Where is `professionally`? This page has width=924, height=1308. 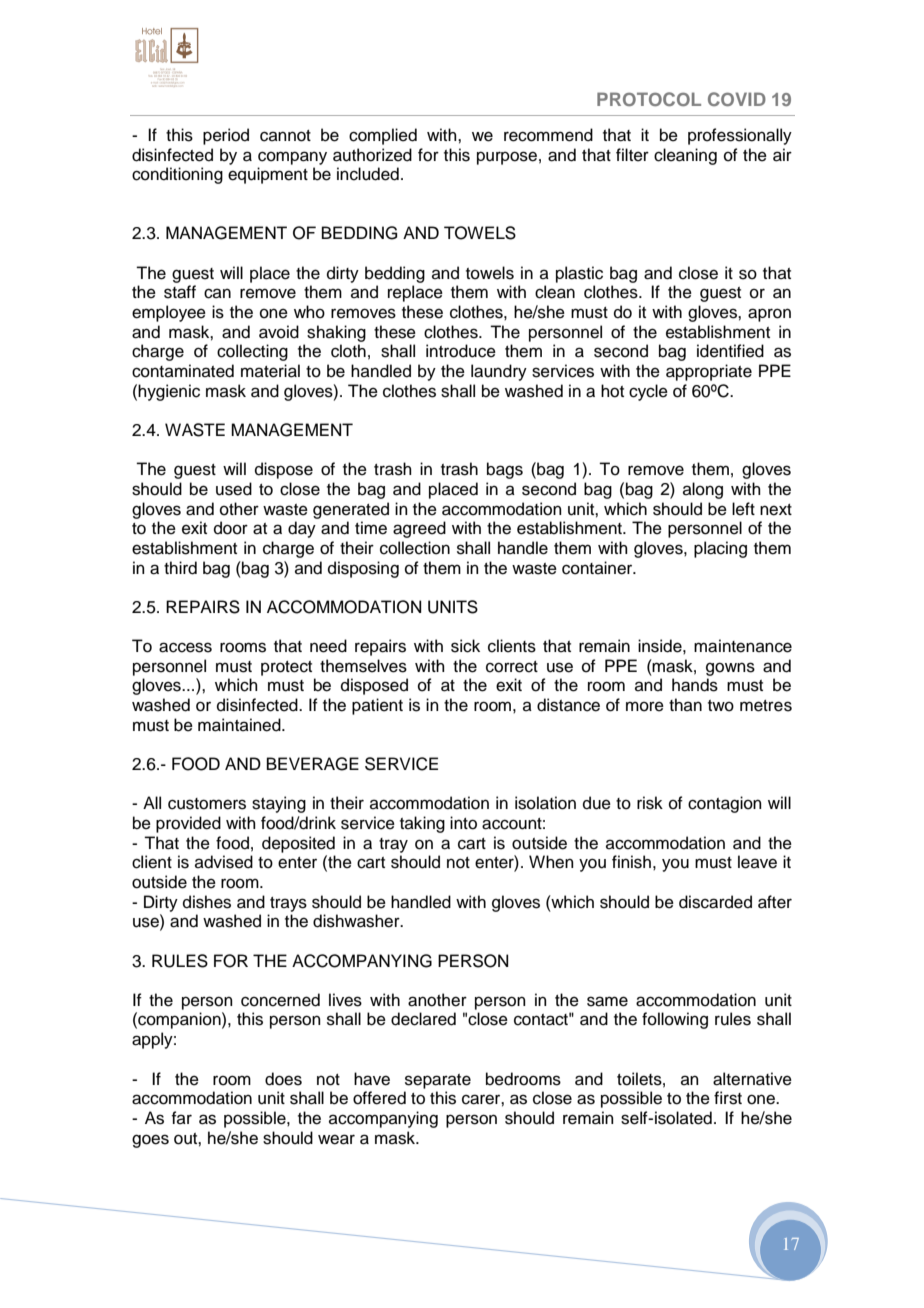 professionally is located at coordinates (740, 136).
